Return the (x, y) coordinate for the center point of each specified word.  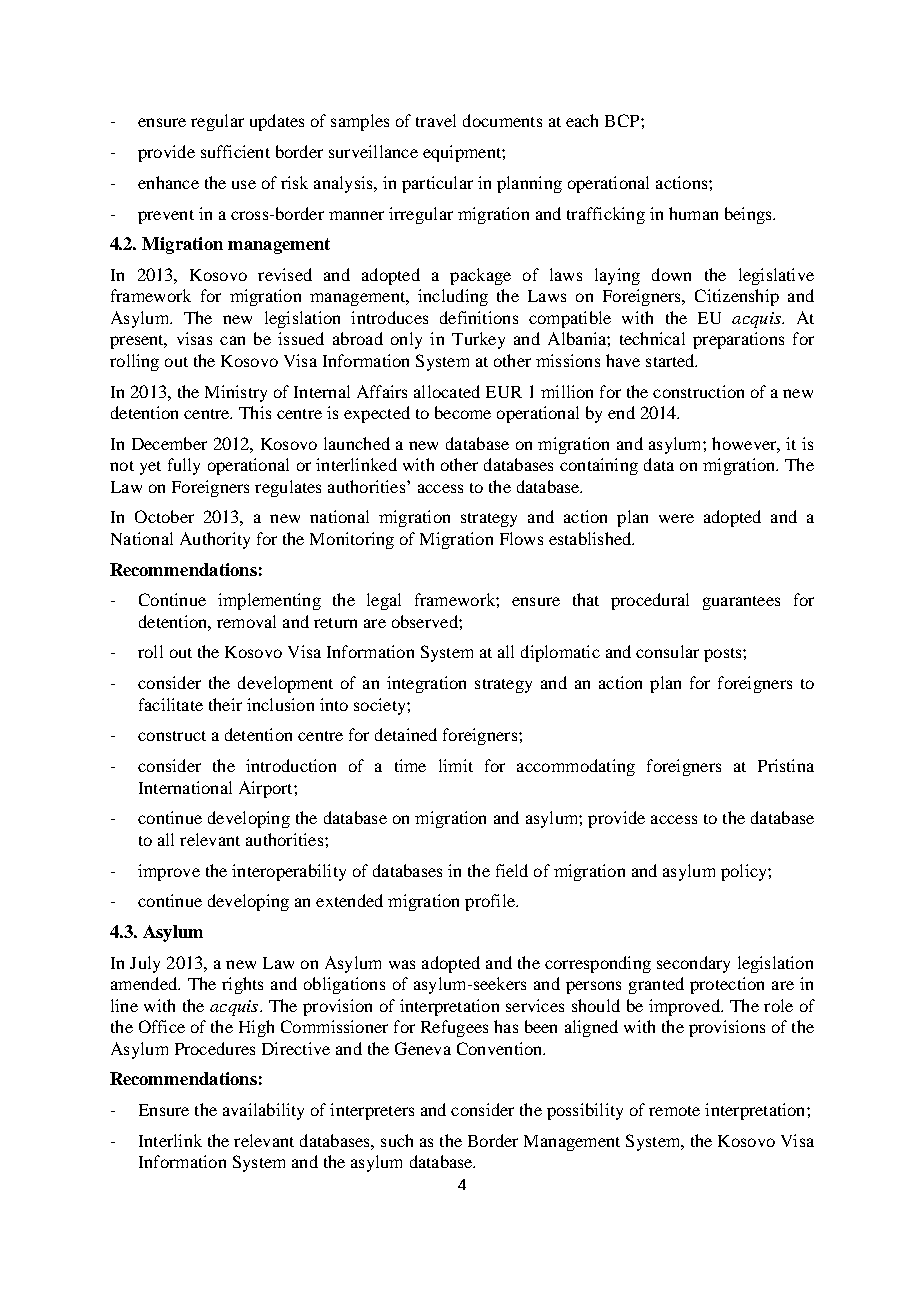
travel (436, 120)
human (693, 213)
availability (263, 1111)
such (397, 1140)
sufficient (235, 151)
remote (674, 1111)
